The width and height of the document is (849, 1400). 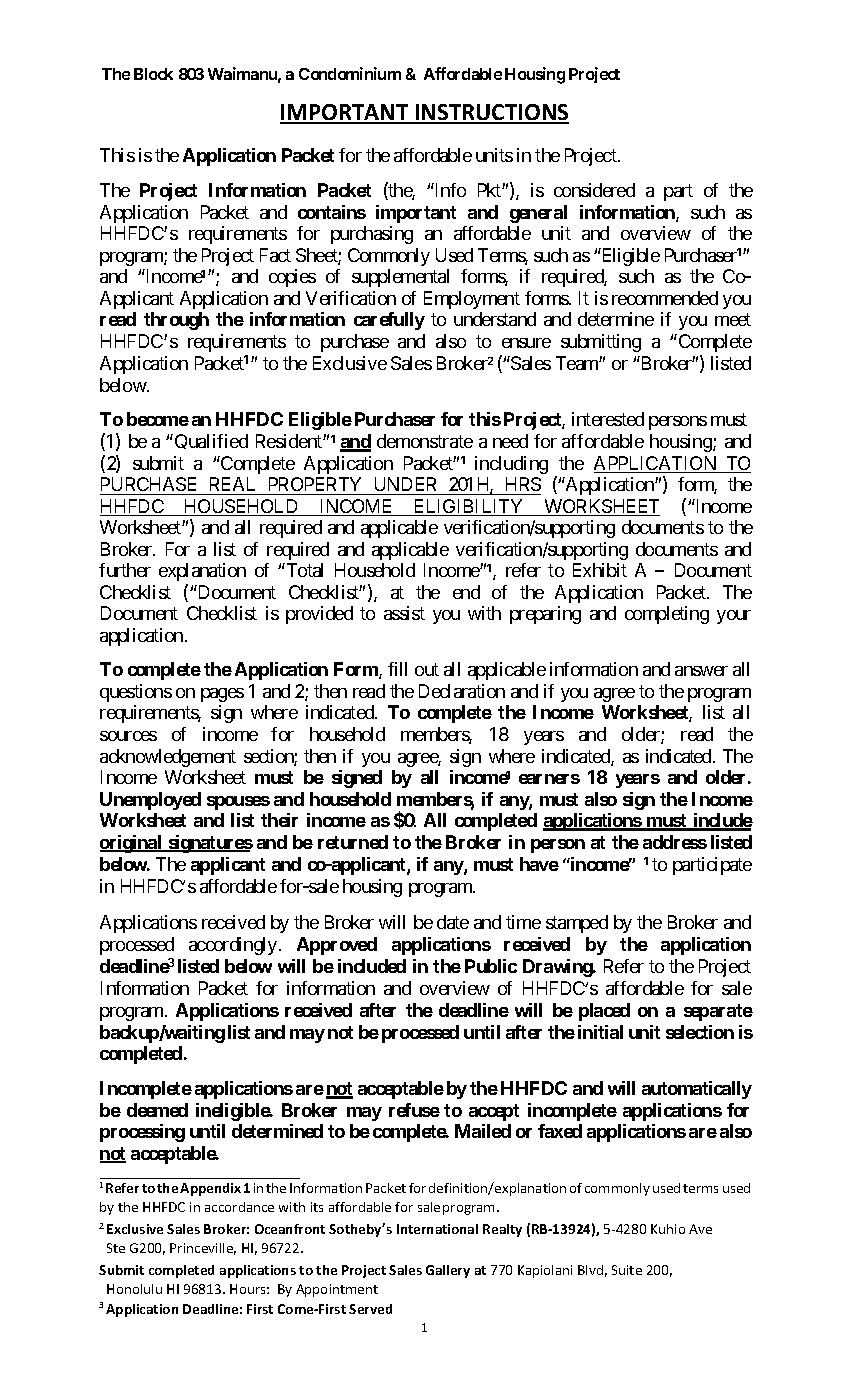 I want to click on Declaration, so click(x=462, y=691).
